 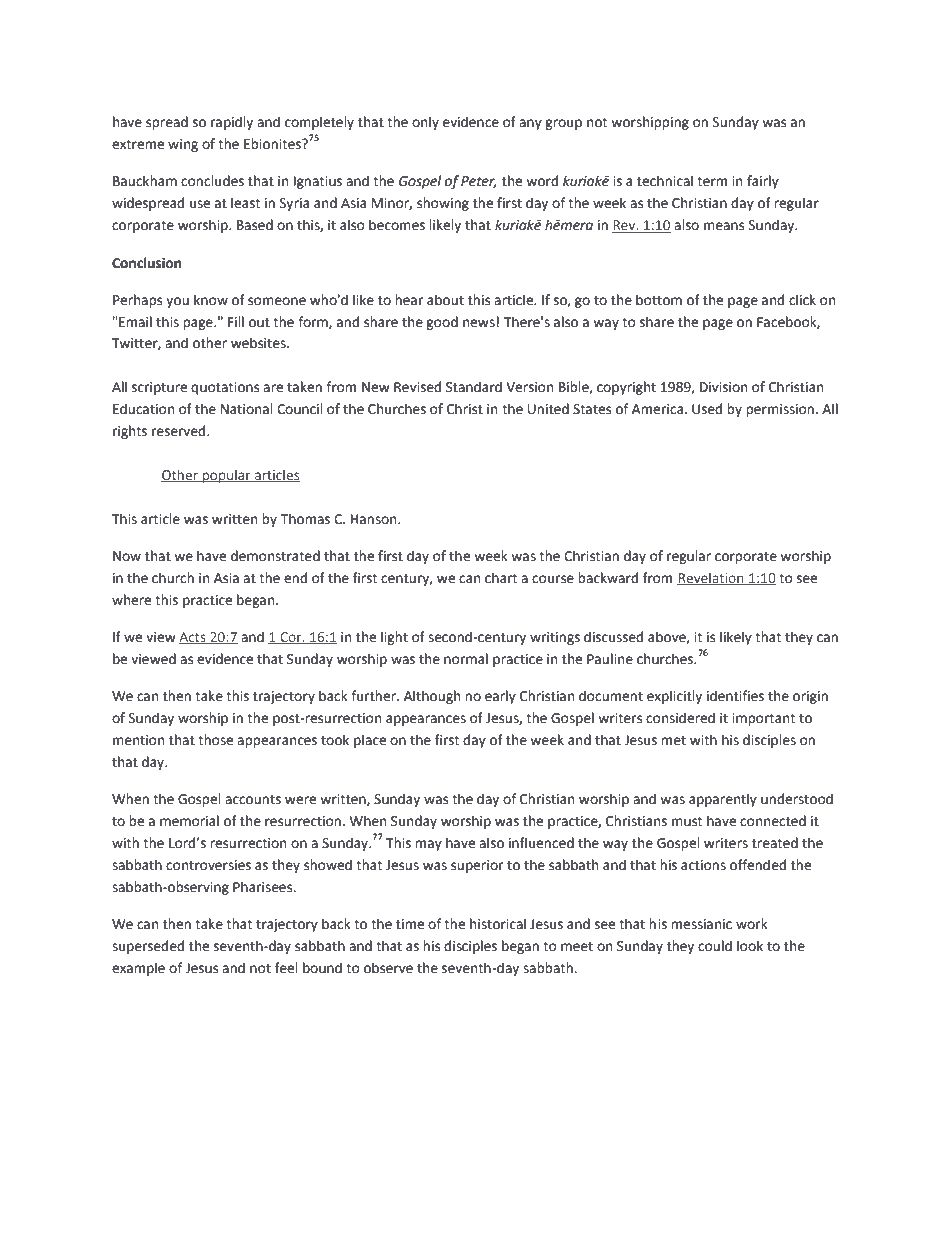 I want to click on Division, so click(x=723, y=387).
